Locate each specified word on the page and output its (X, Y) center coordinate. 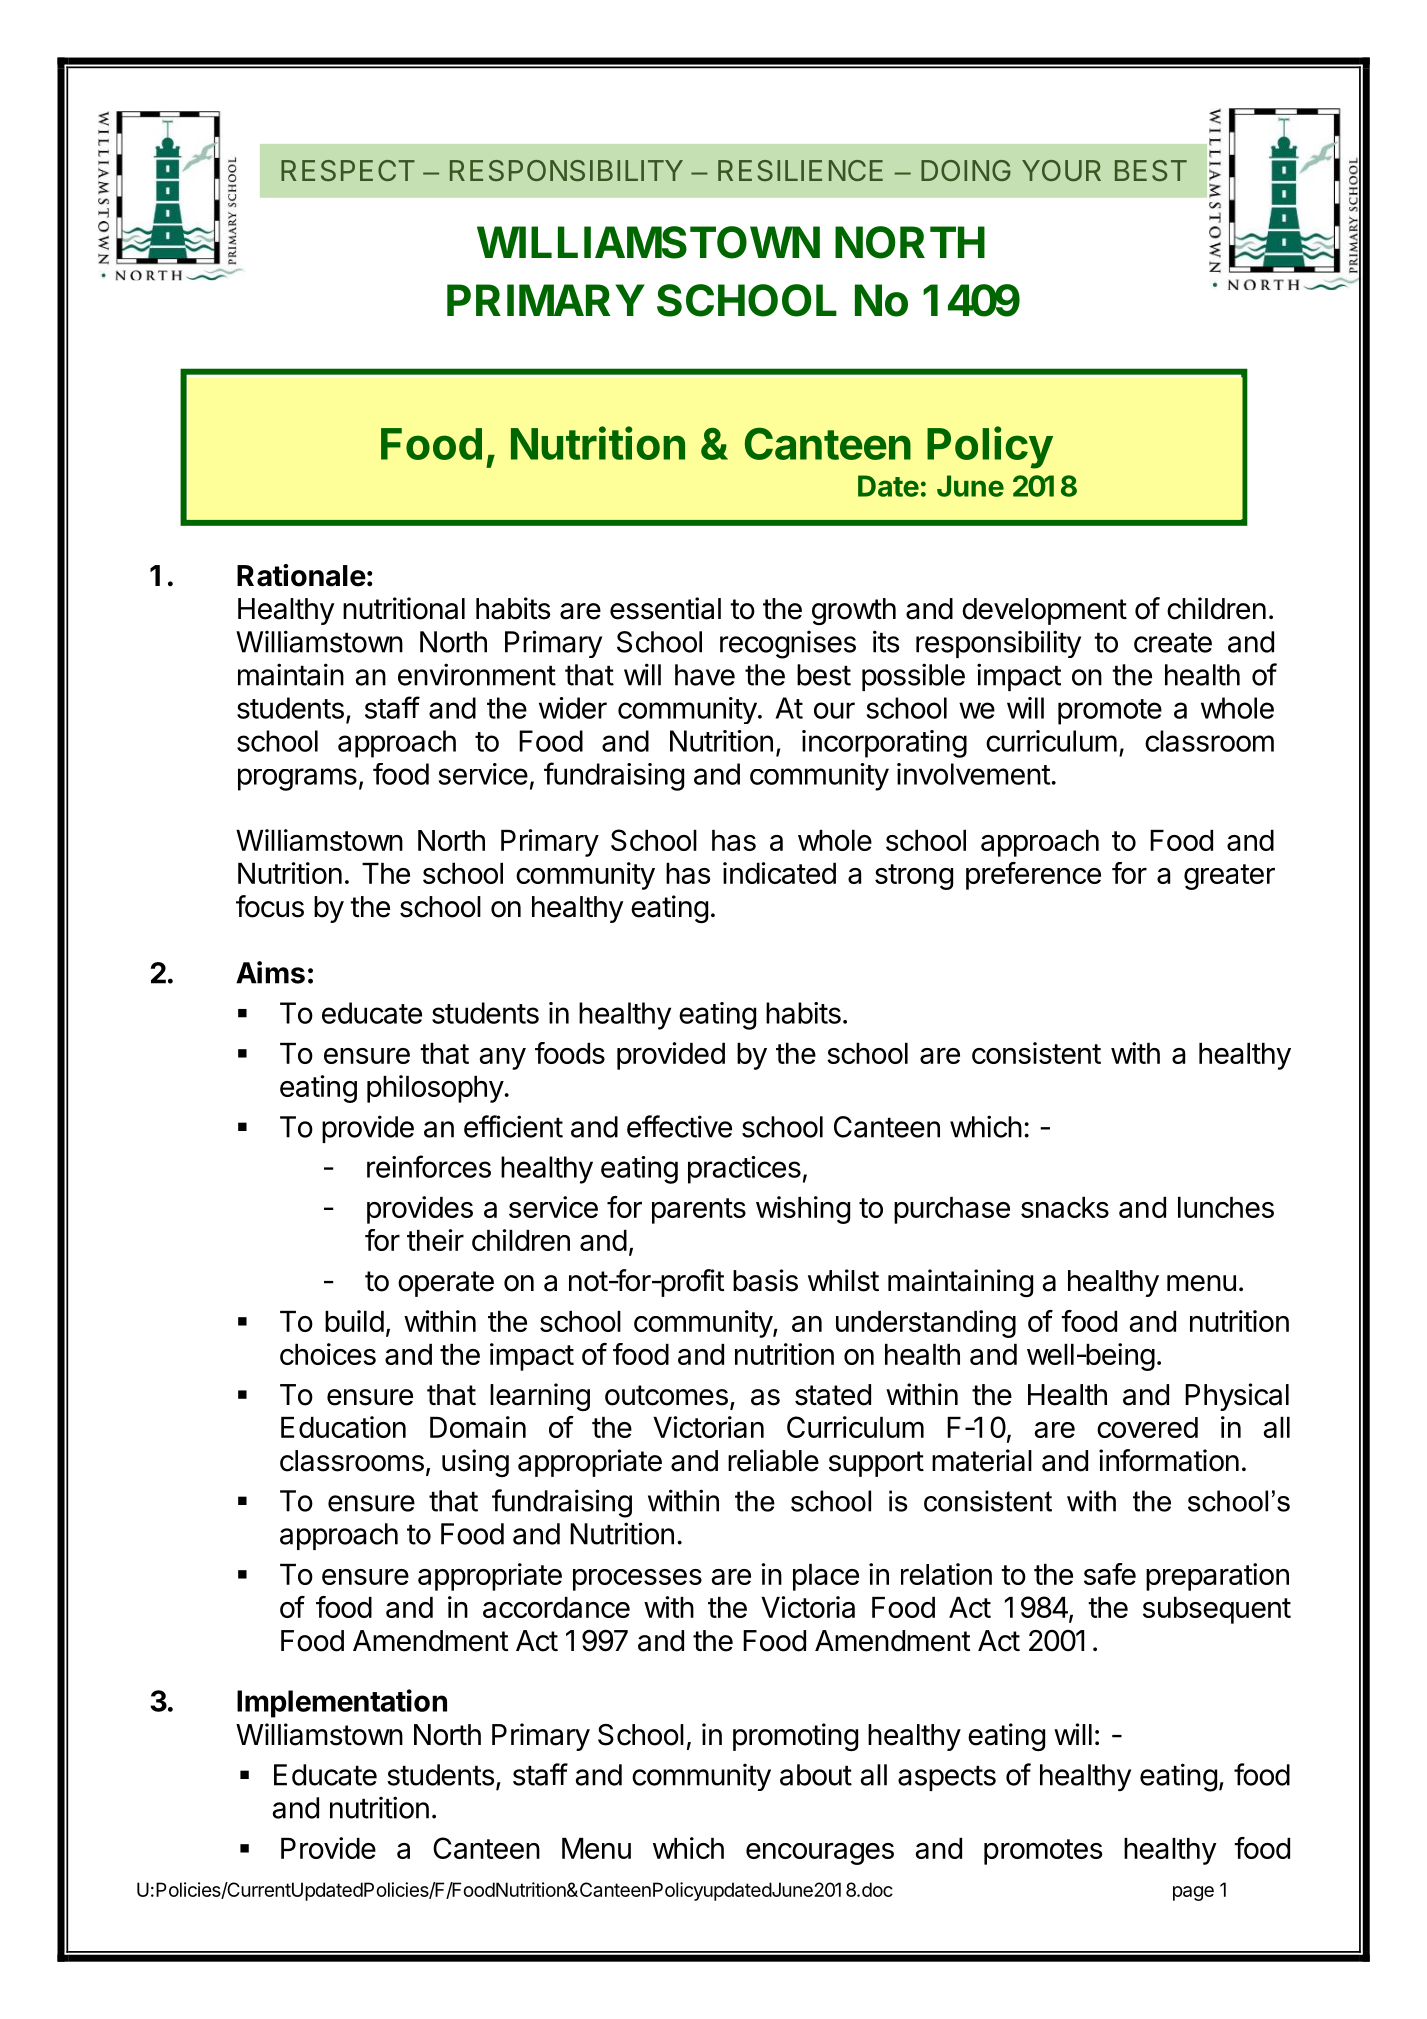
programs (297, 779)
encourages (820, 1854)
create (1173, 642)
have (705, 675)
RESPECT (348, 170)
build (354, 1321)
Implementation (342, 1703)
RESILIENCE (800, 170)
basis (765, 1280)
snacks (1065, 1207)
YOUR (1061, 170)
